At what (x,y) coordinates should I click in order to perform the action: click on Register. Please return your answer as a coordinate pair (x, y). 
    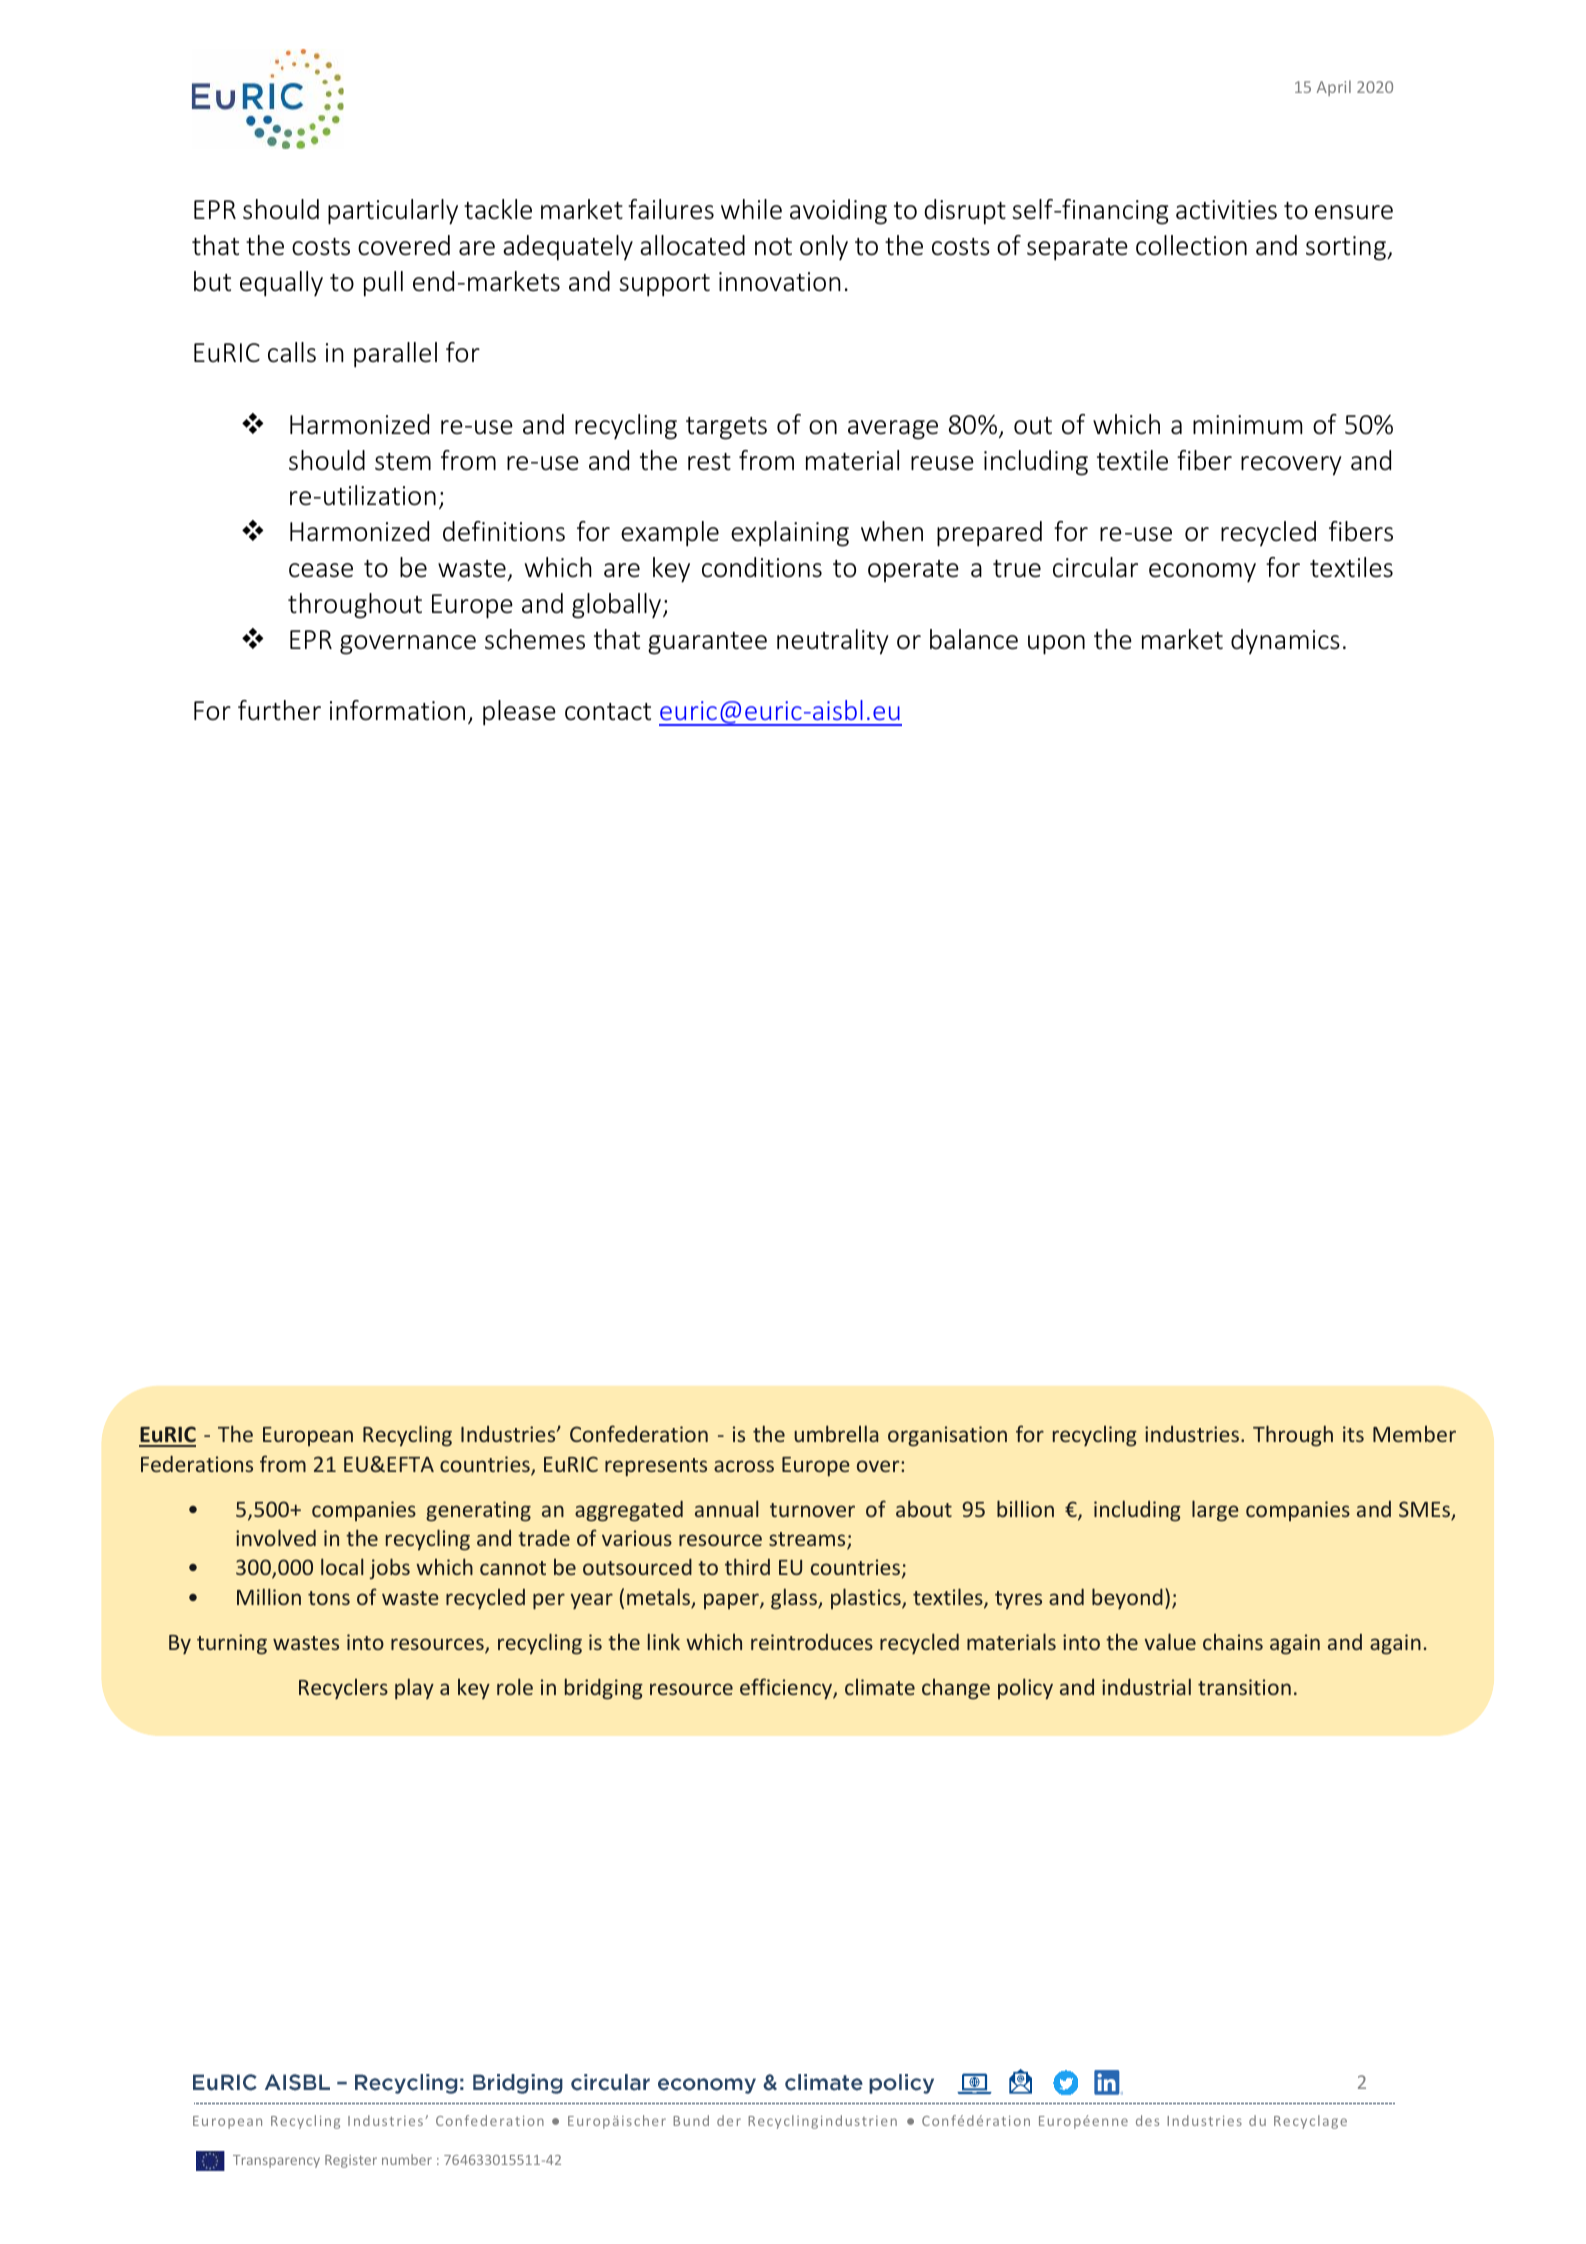
    Looking at the image, I should click on (351, 2161).
